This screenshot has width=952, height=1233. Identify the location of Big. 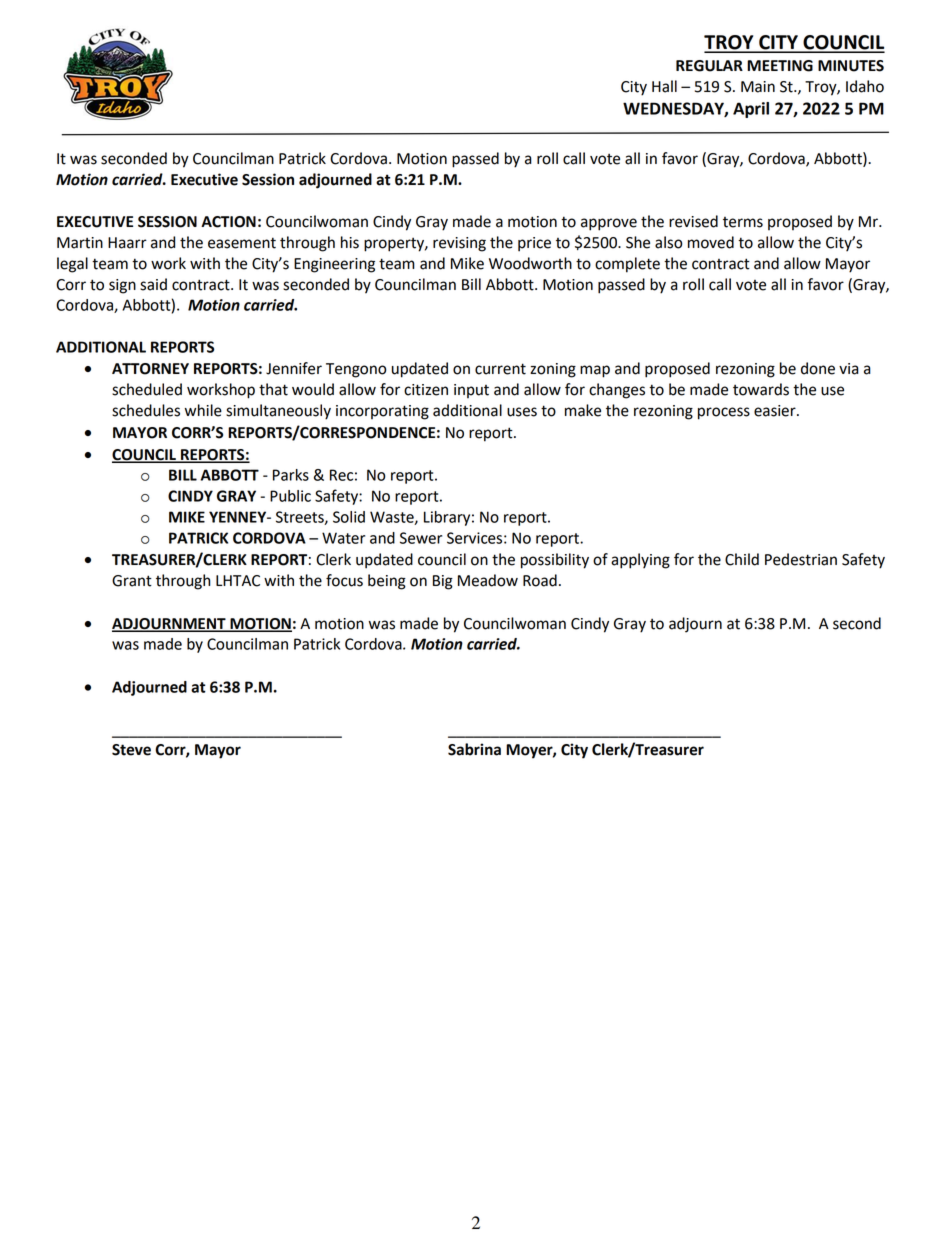
(443, 582).
